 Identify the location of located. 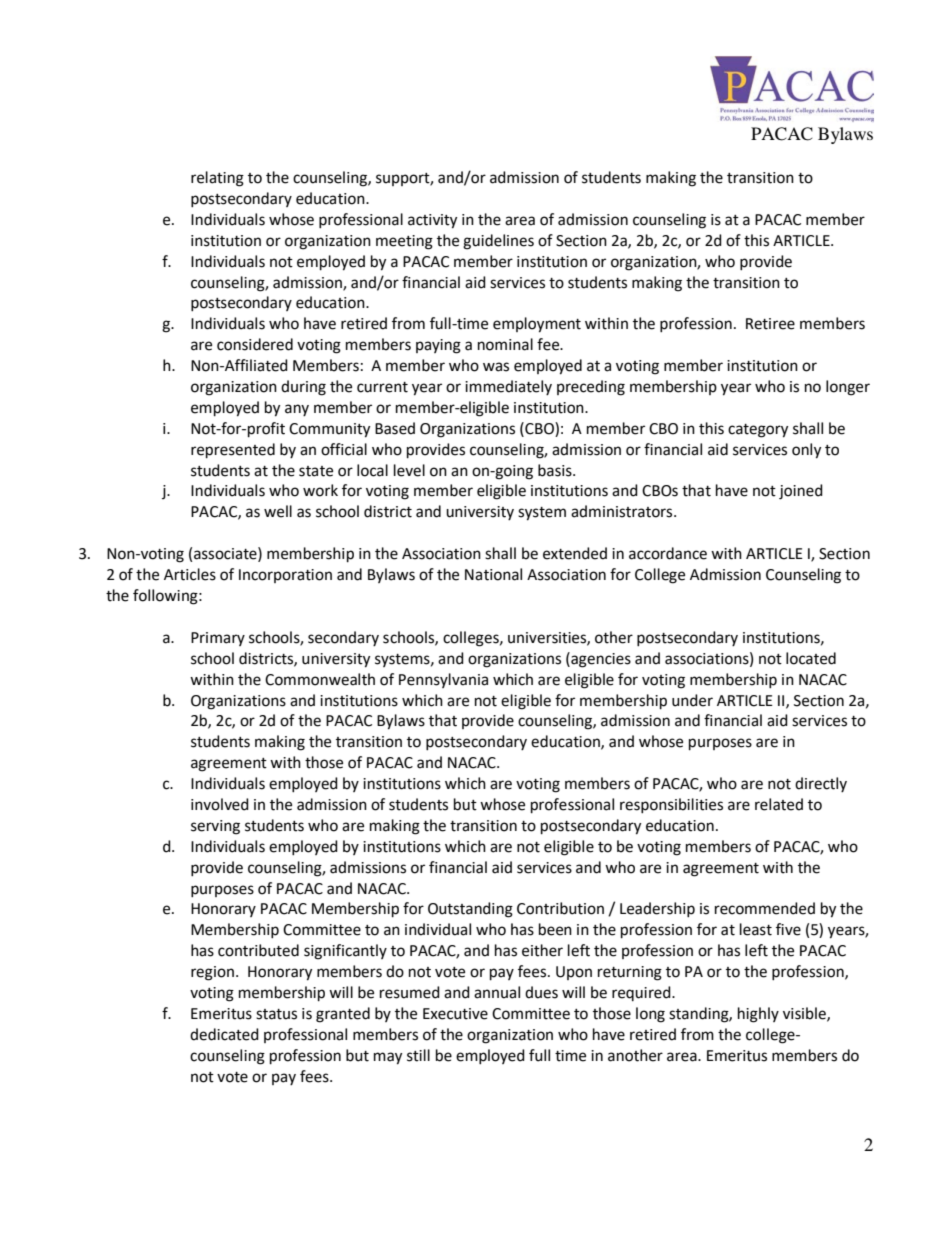
(811, 658).
